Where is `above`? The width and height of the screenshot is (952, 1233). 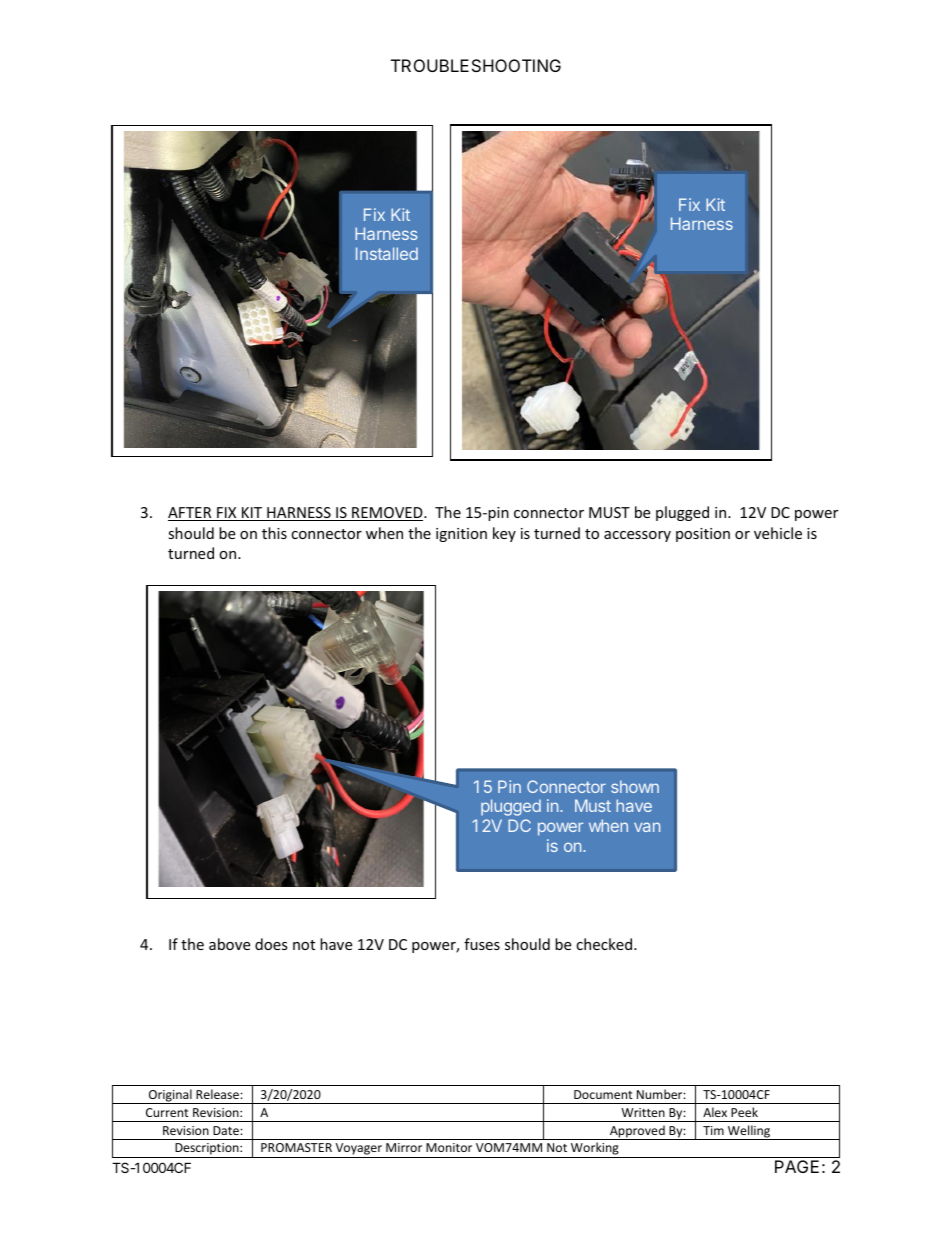 above is located at coordinates (229, 944).
